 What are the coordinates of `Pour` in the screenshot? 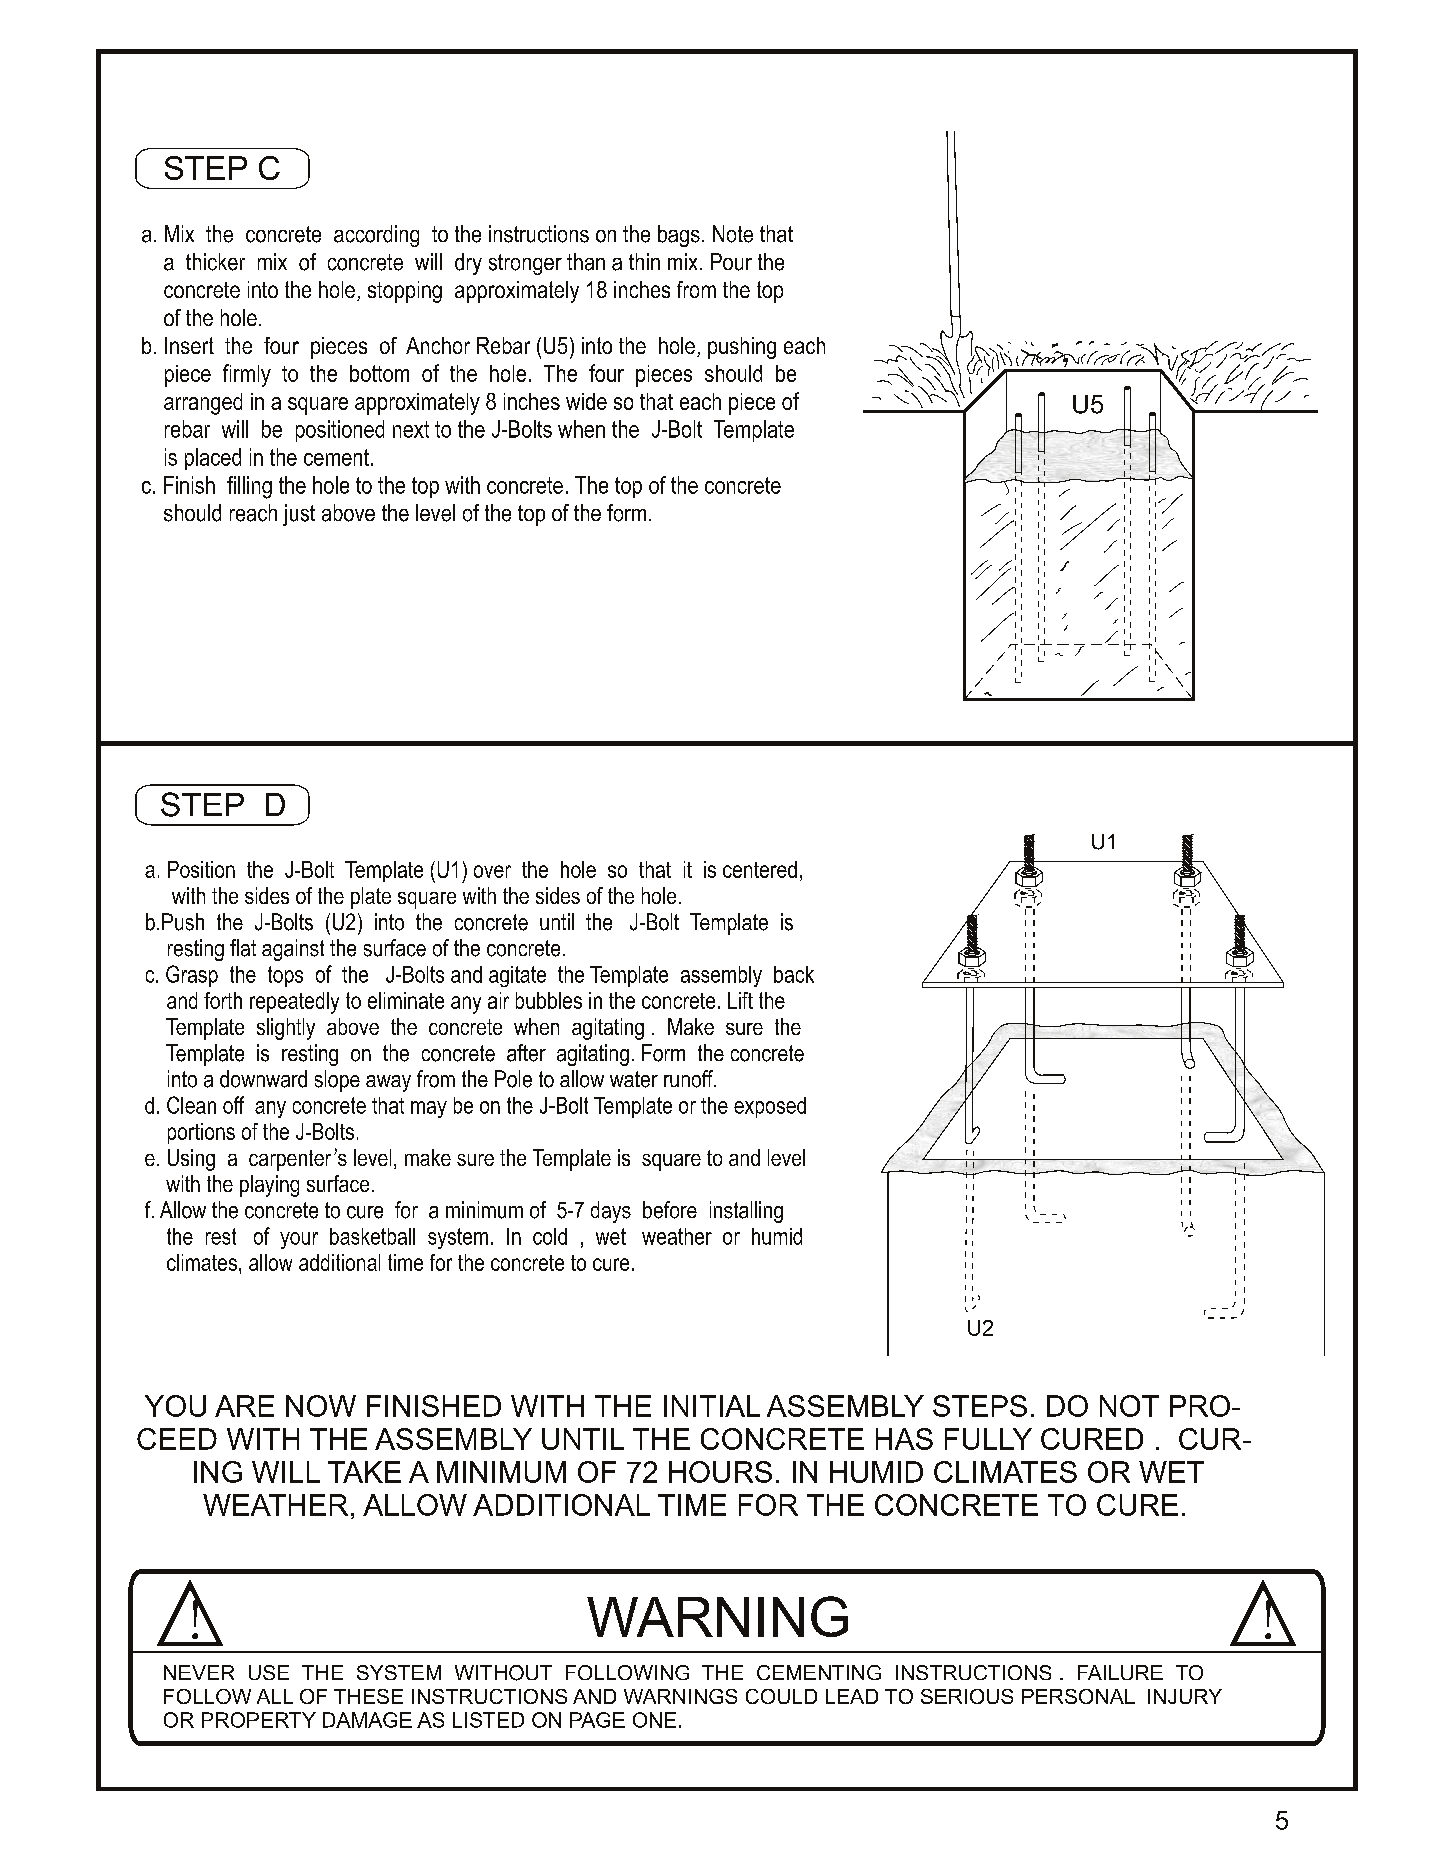 It's located at (731, 262).
